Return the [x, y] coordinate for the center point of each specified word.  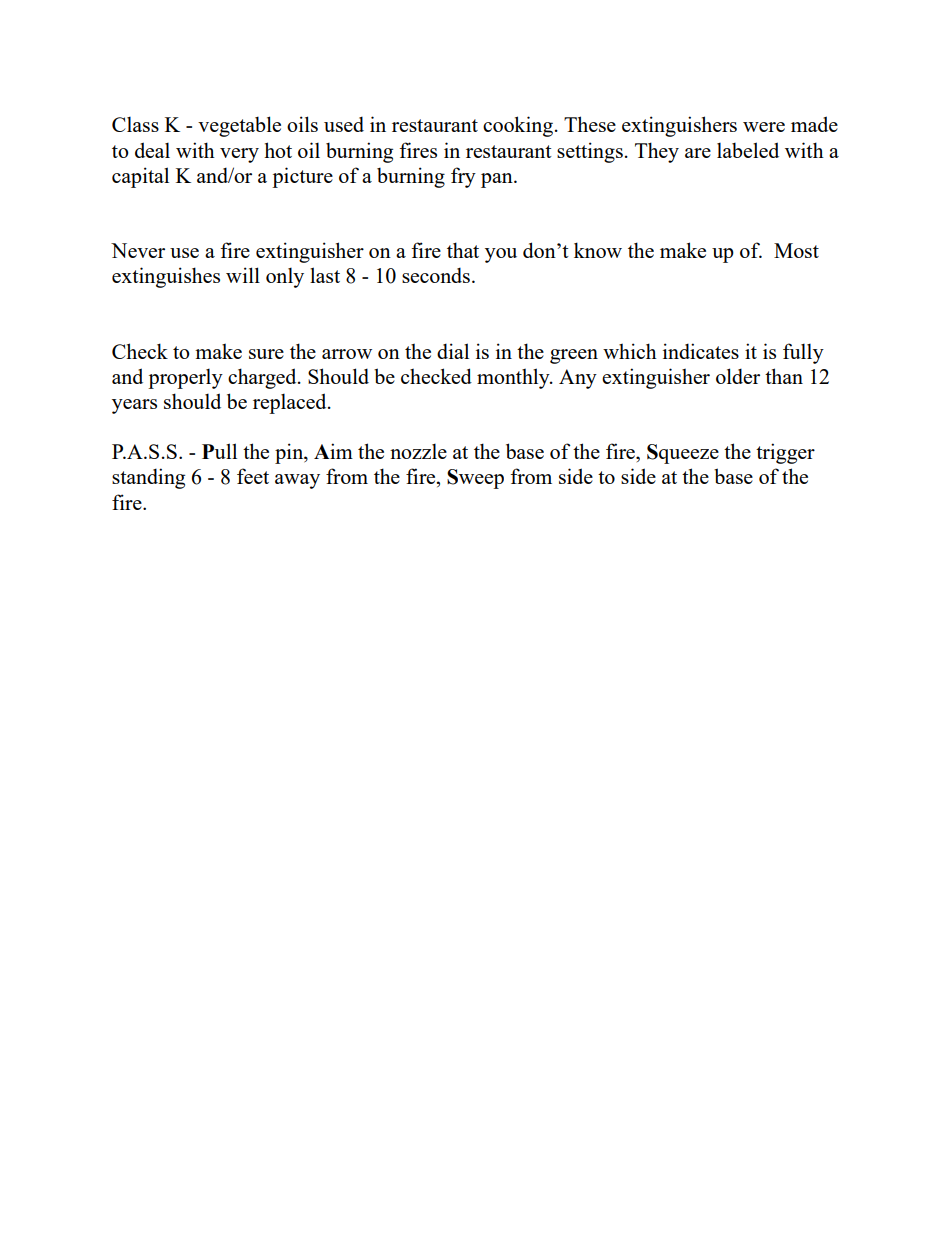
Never [138, 250]
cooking [518, 126]
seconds [436, 275]
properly [185, 378]
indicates [701, 351]
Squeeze [683, 454]
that [463, 250]
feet [253, 476]
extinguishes [166, 277]
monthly [514, 378]
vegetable [239, 126]
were [764, 127]
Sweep [475, 479]
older [738, 376]
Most [796, 250]
